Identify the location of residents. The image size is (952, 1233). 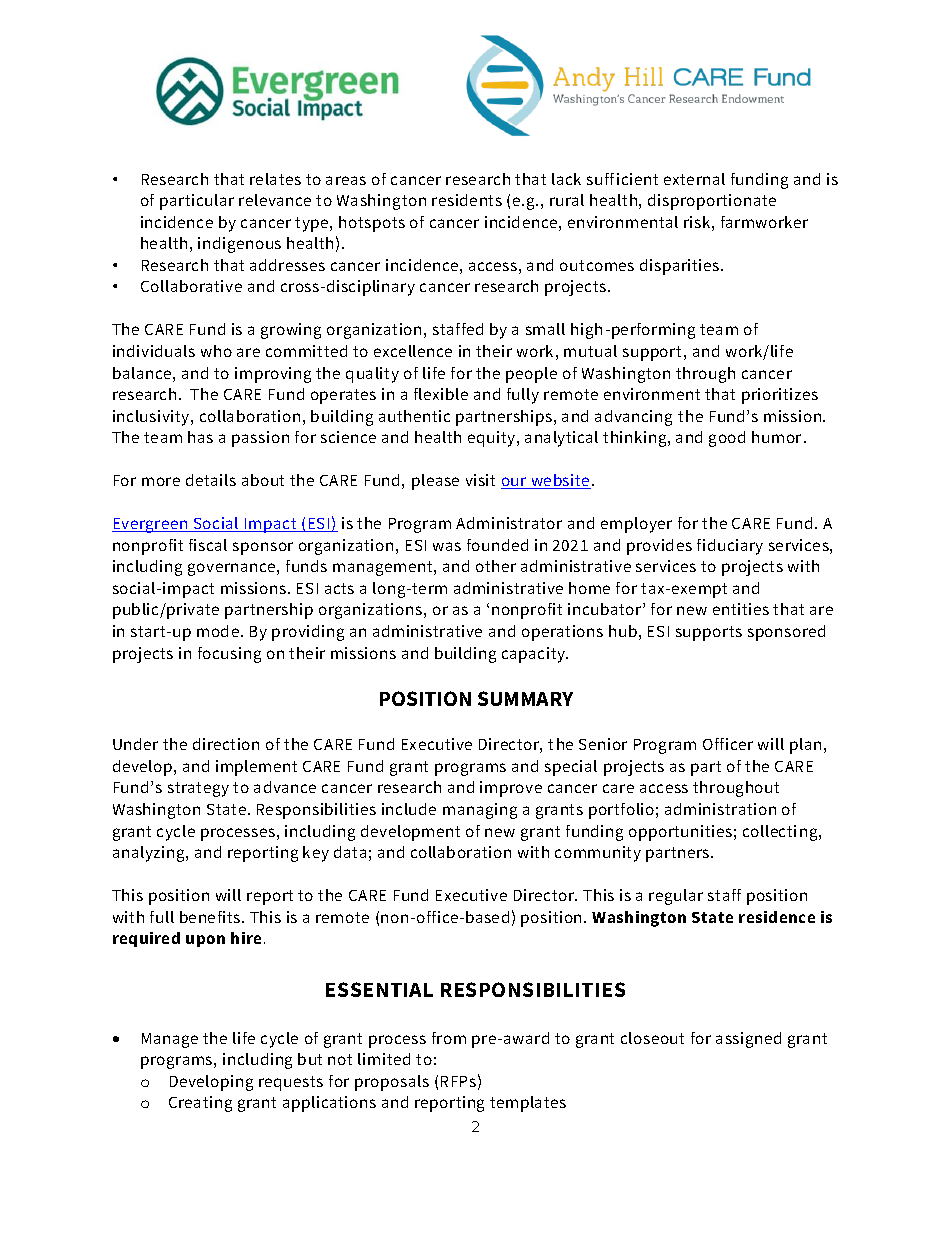
(467, 200).
